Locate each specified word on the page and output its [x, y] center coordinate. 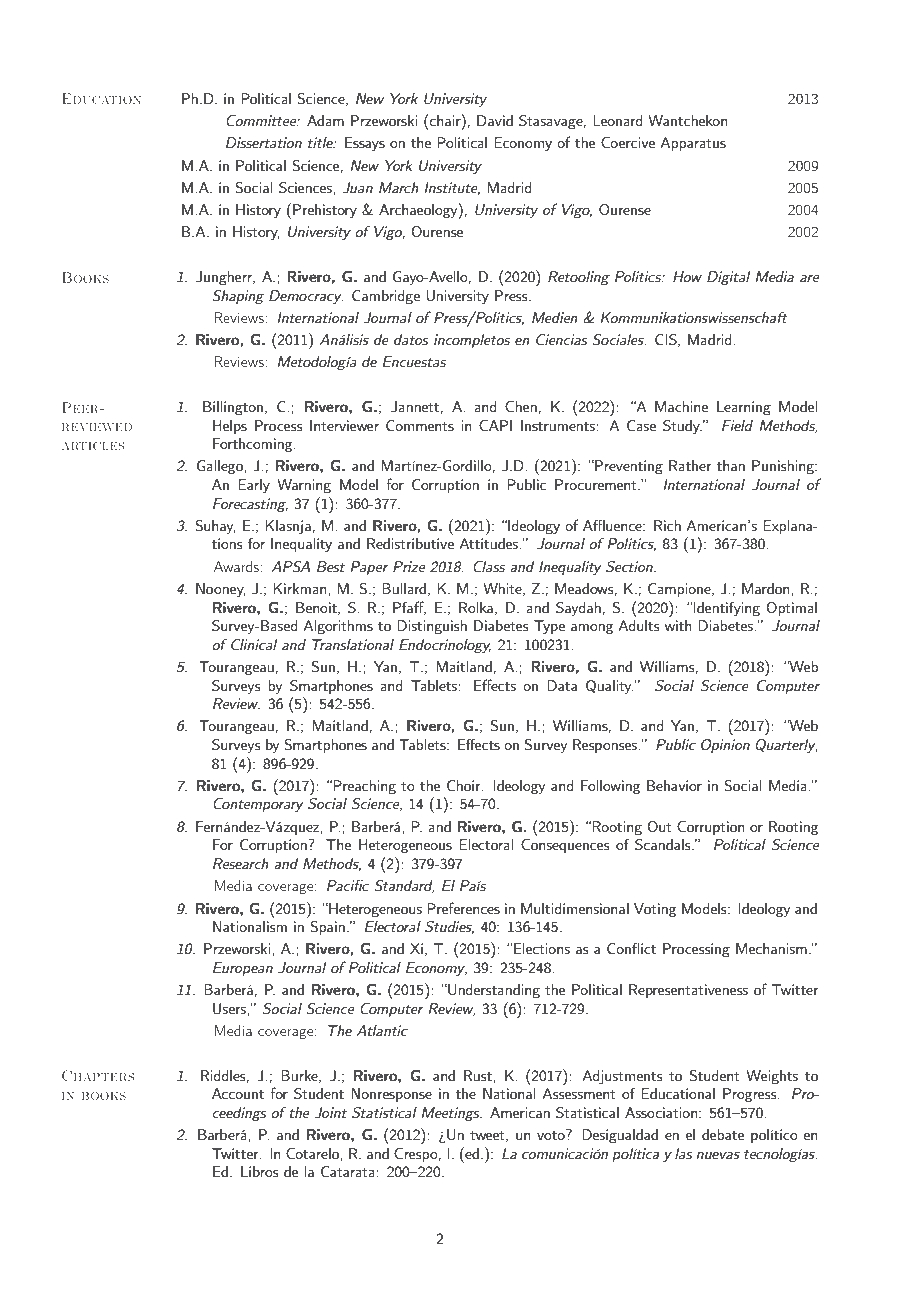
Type [549, 627]
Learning [744, 408]
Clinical [254, 645]
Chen [521, 407]
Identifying [726, 608]
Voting [655, 910]
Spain [327, 928]
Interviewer [344, 425]
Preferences [463, 908]
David [495, 120]
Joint [330, 1113]
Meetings [452, 1114]
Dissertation [264, 142]
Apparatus [693, 144]
